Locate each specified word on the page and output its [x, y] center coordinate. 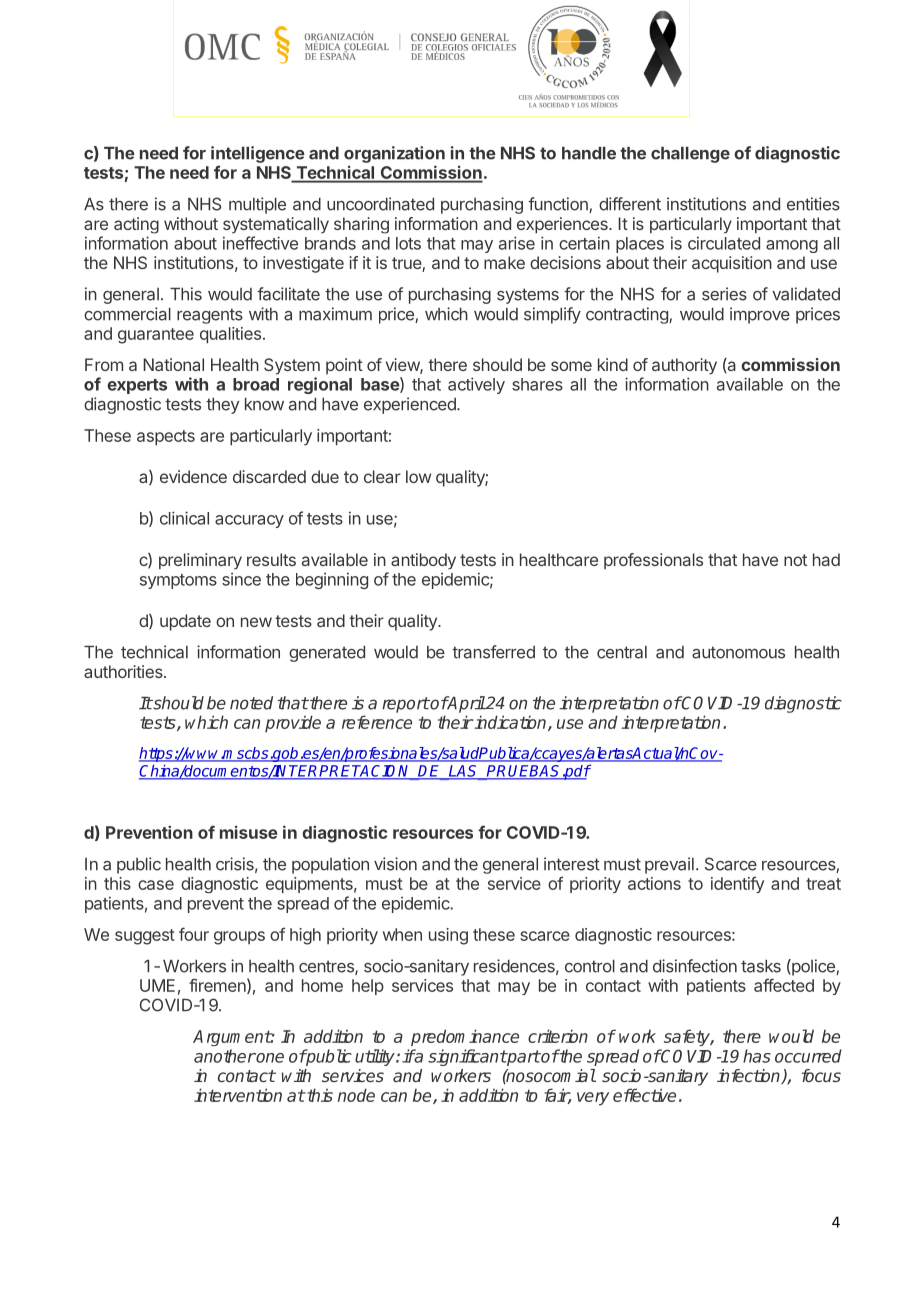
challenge [690, 155]
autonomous [738, 652]
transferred [493, 652]
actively [476, 385]
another [225, 1056]
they [222, 406]
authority [684, 366]
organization [394, 154]
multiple [257, 205]
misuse [248, 832]
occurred [808, 1056]
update [185, 622]
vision [395, 864]
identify [737, 884]
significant [467, 1057]
